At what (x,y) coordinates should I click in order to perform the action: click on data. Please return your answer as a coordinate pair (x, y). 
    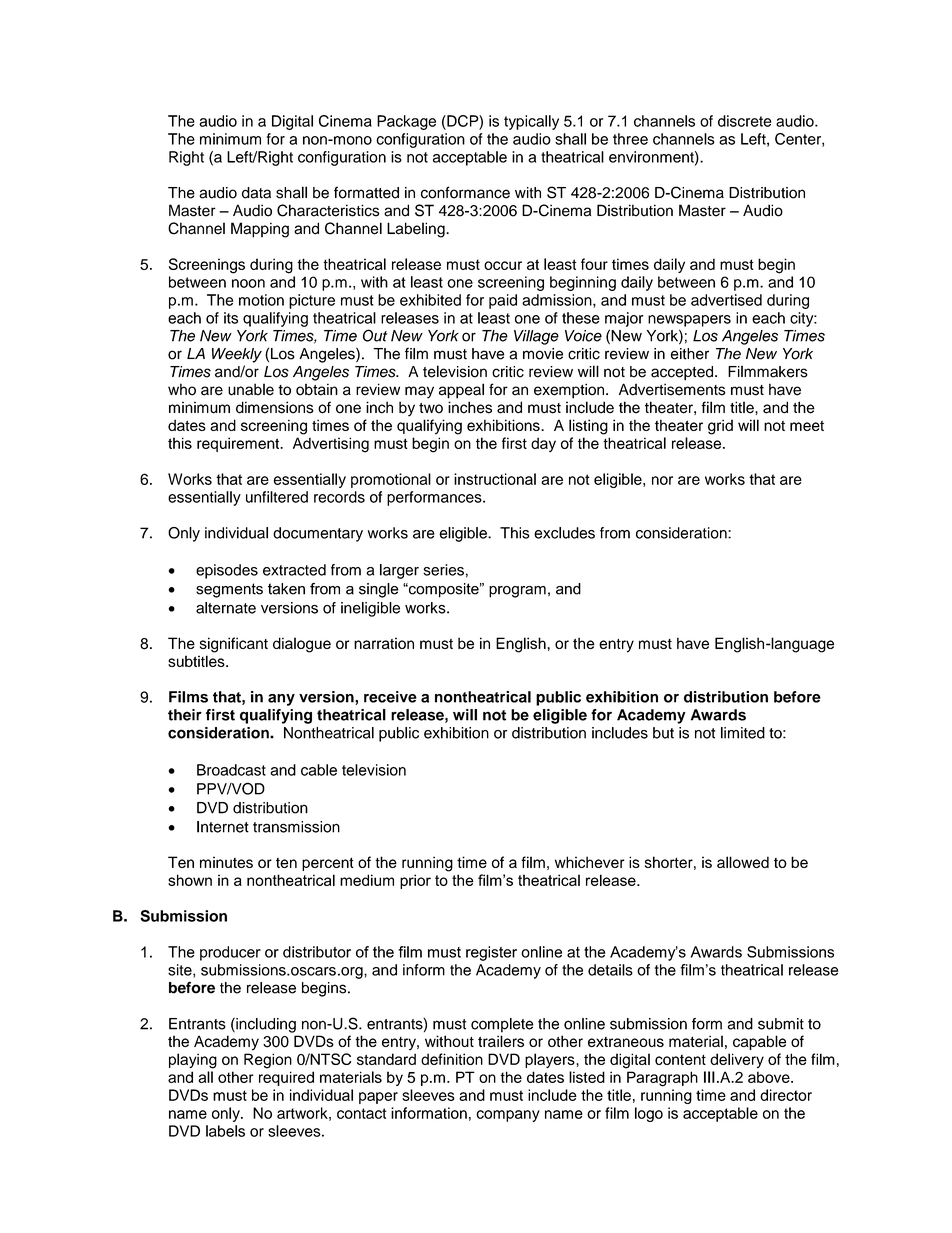
    Looking at the image, I should click on (256, 193).
